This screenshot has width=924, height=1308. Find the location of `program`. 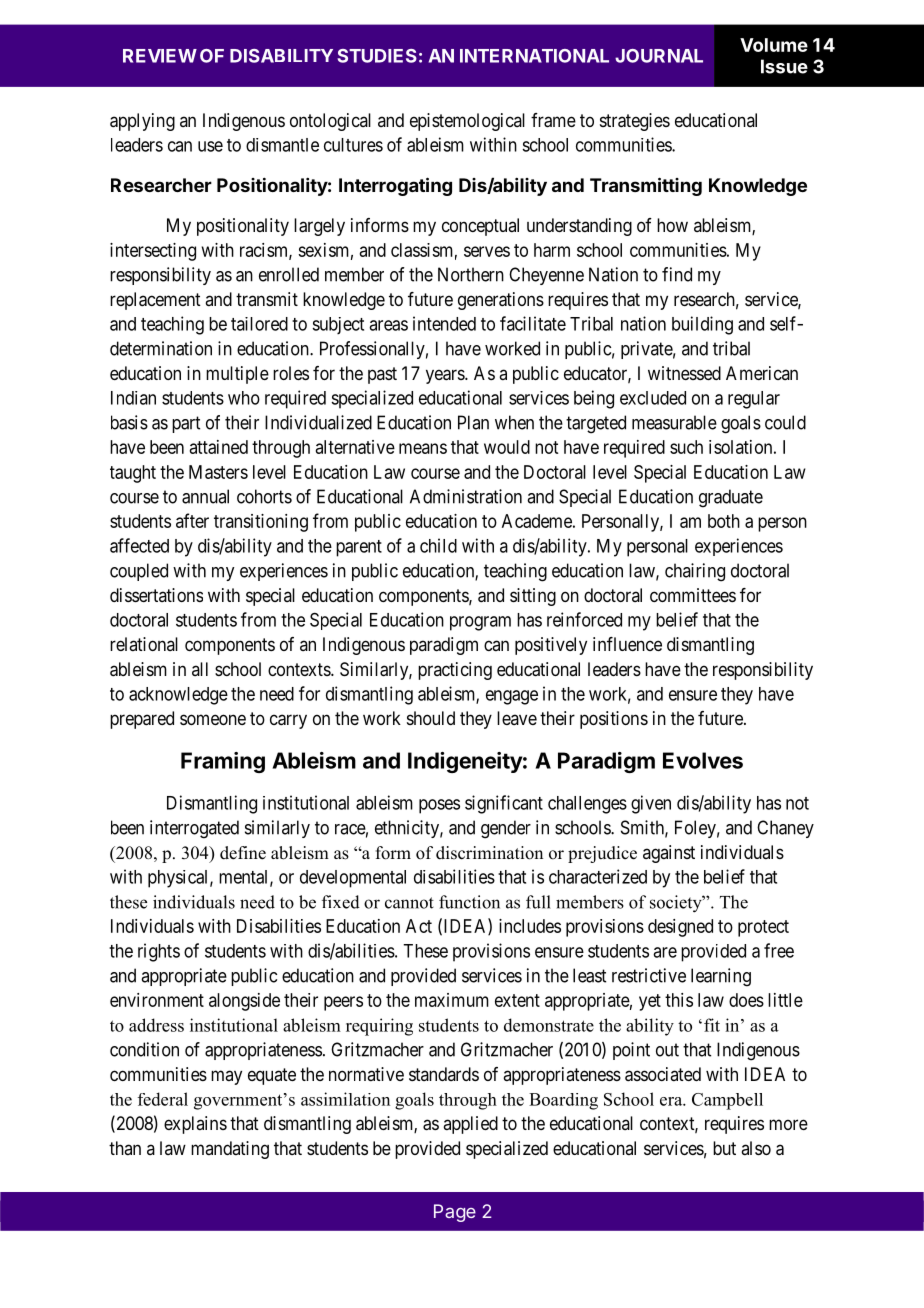

program is located at coordinates (480, 623).
